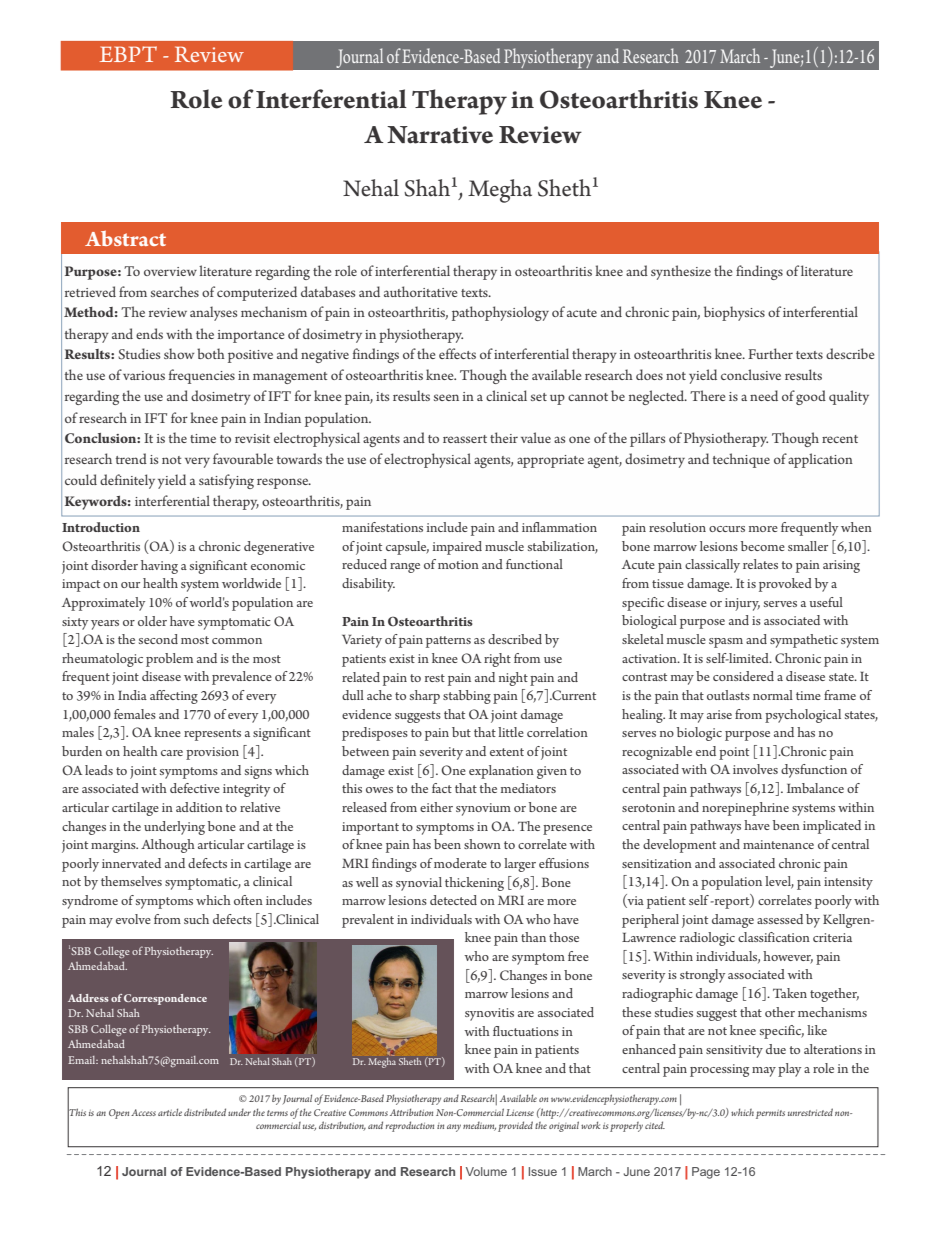 Image resolution: width=952 pixels, height=1233 pixels. What do you see at coordinates (125, 238) in the image?
I see `Abstract` at bounding box center [125, 238].
